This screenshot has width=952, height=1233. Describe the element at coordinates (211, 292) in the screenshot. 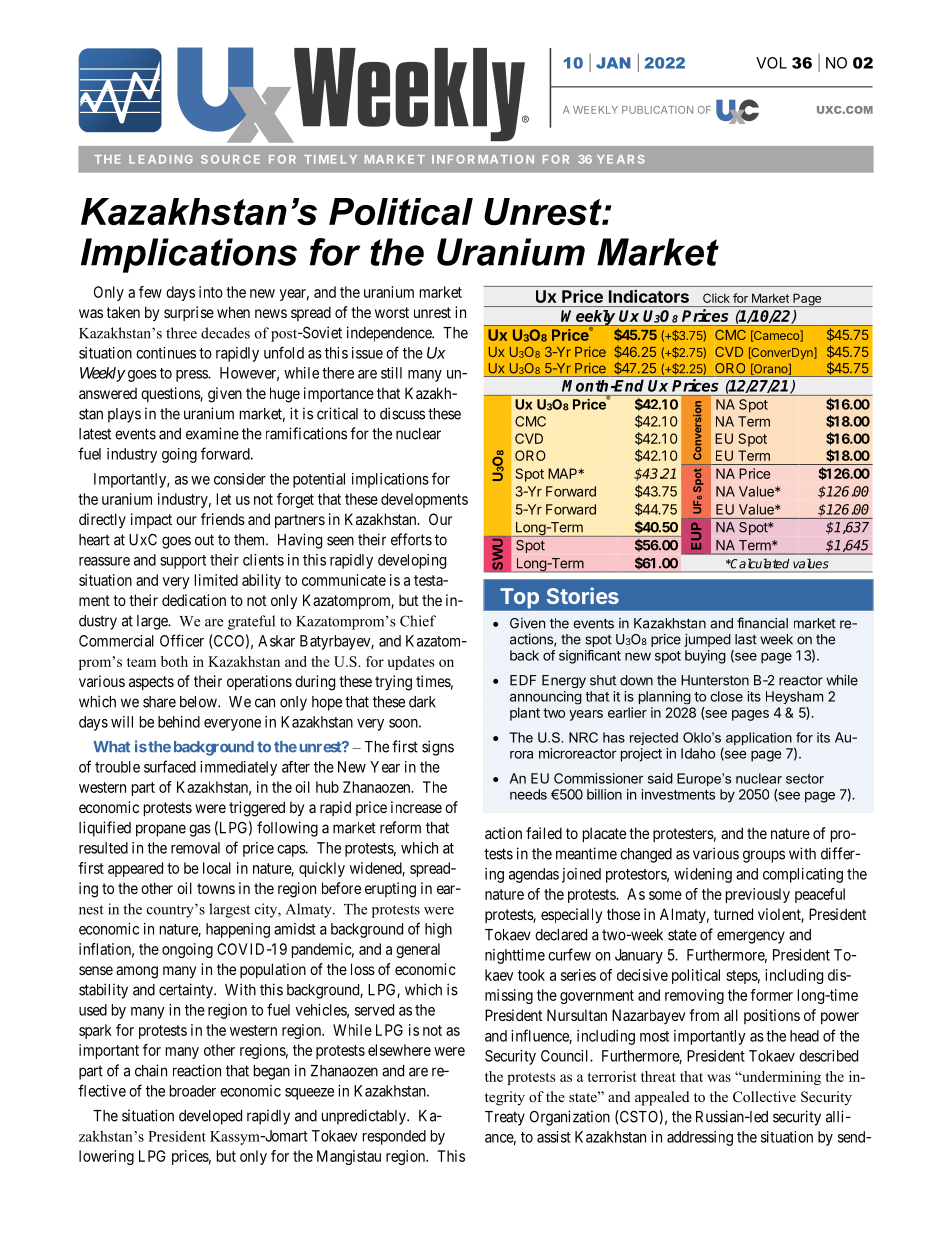

I see `into` at that location.
